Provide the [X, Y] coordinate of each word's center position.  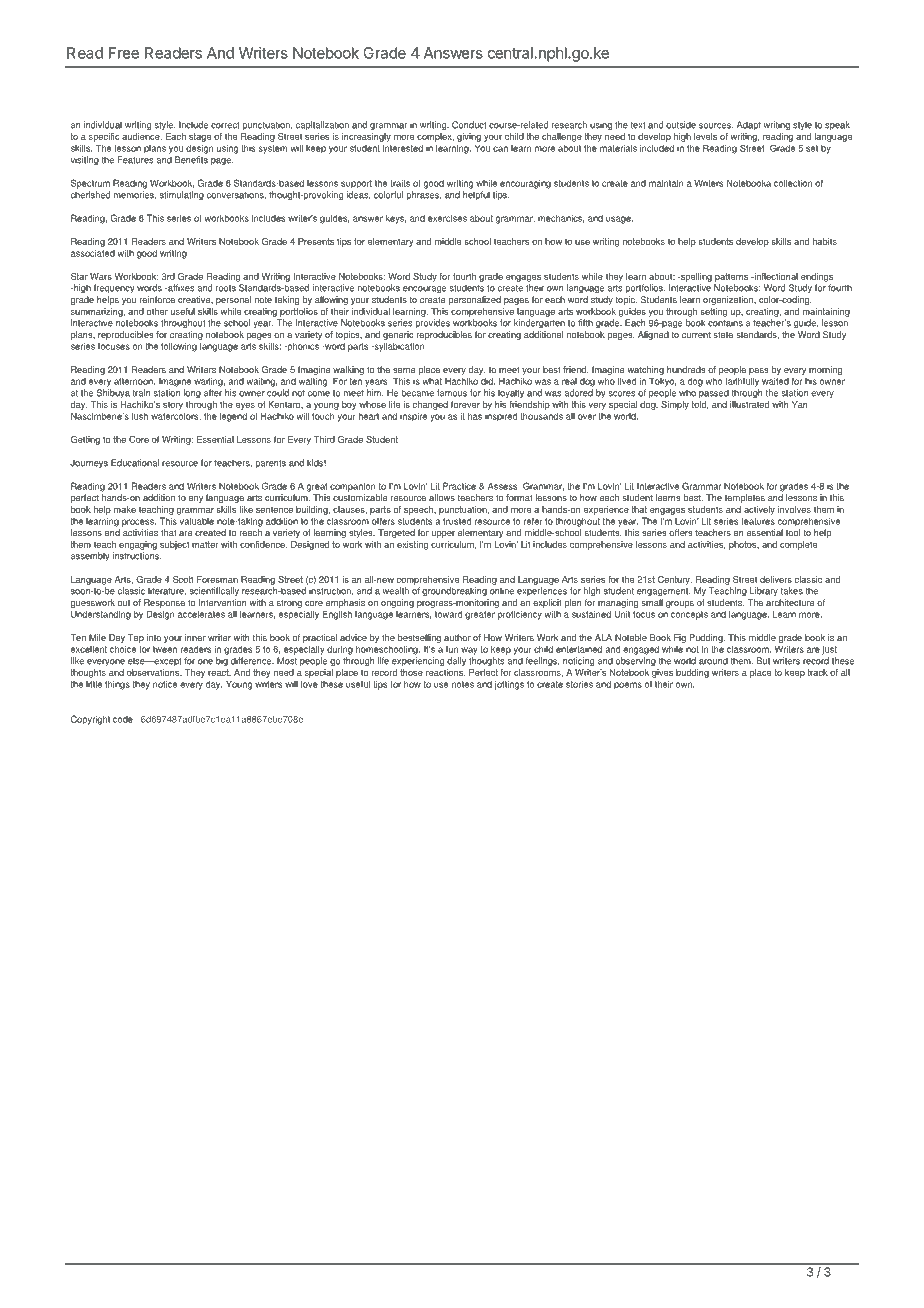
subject [175, 545]
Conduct [469, 125]
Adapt [749, 125]
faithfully [742, 382]
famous [452, 393]
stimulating [182, 196]
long [192, 394]
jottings [509, 685]
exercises [447, 218]
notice [165, 684]
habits [825, 241]
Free [124, 53]
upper [443, 534]
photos [744, 545]
